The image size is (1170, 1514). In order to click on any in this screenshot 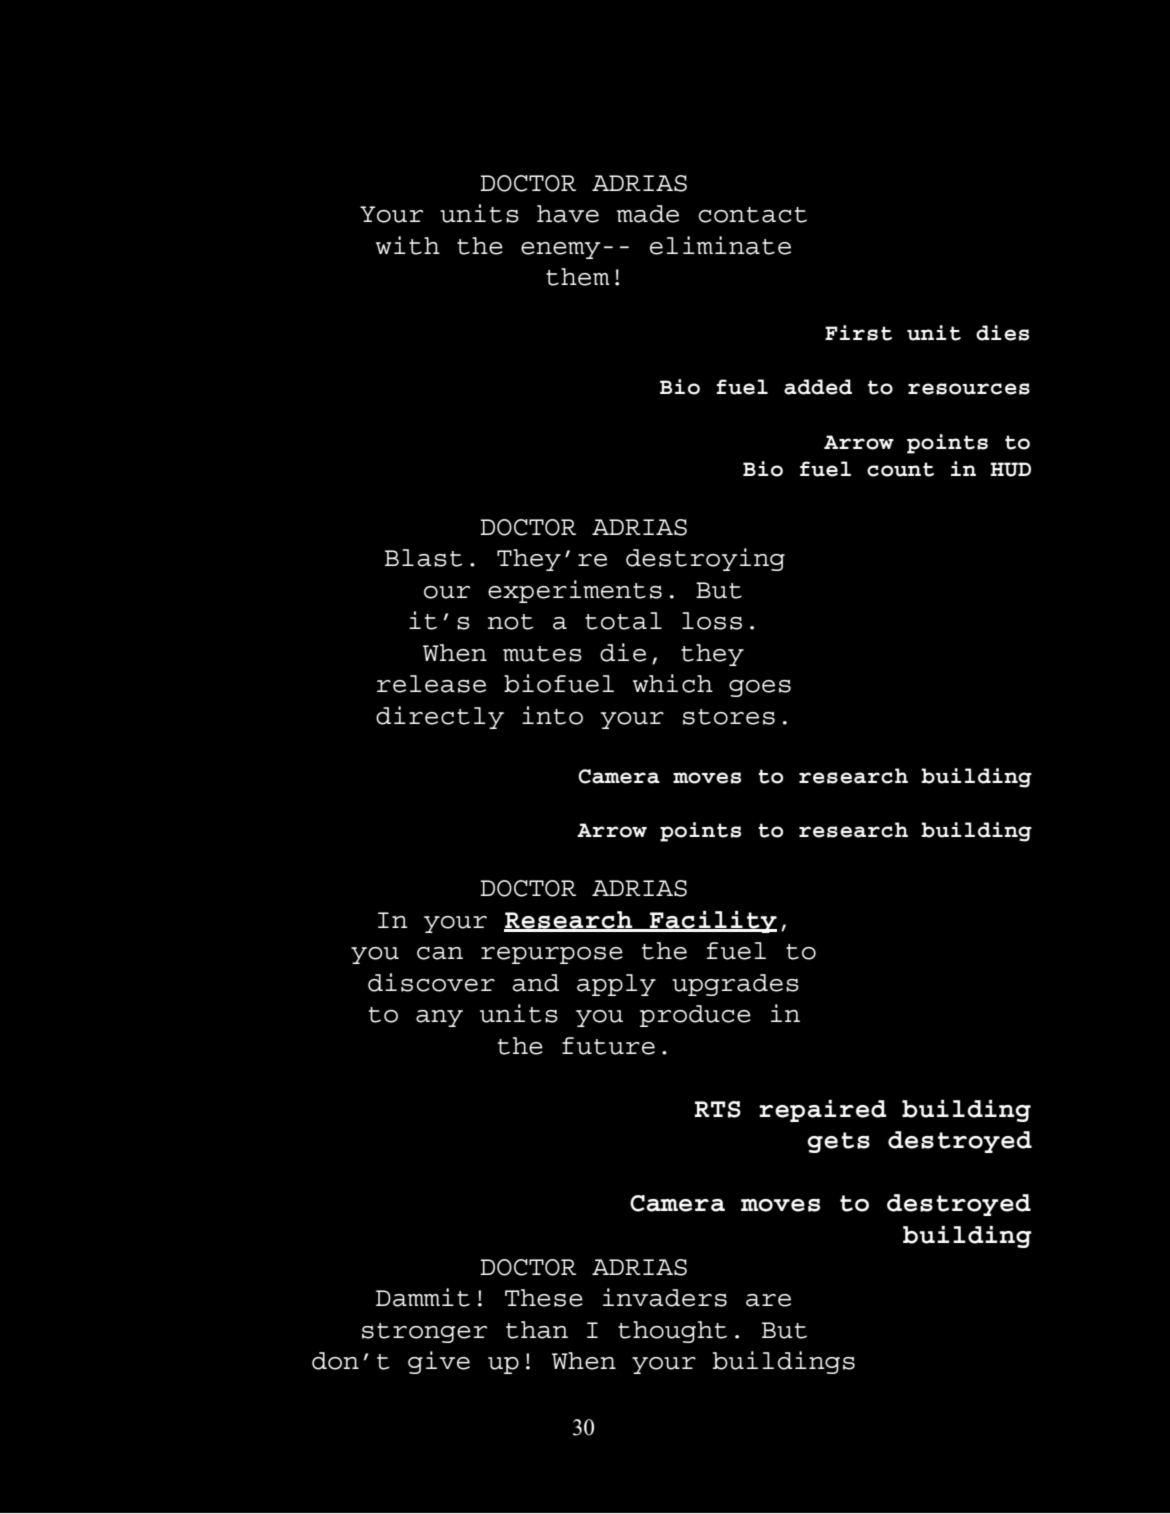, I will do `click(439, 1018)`.
